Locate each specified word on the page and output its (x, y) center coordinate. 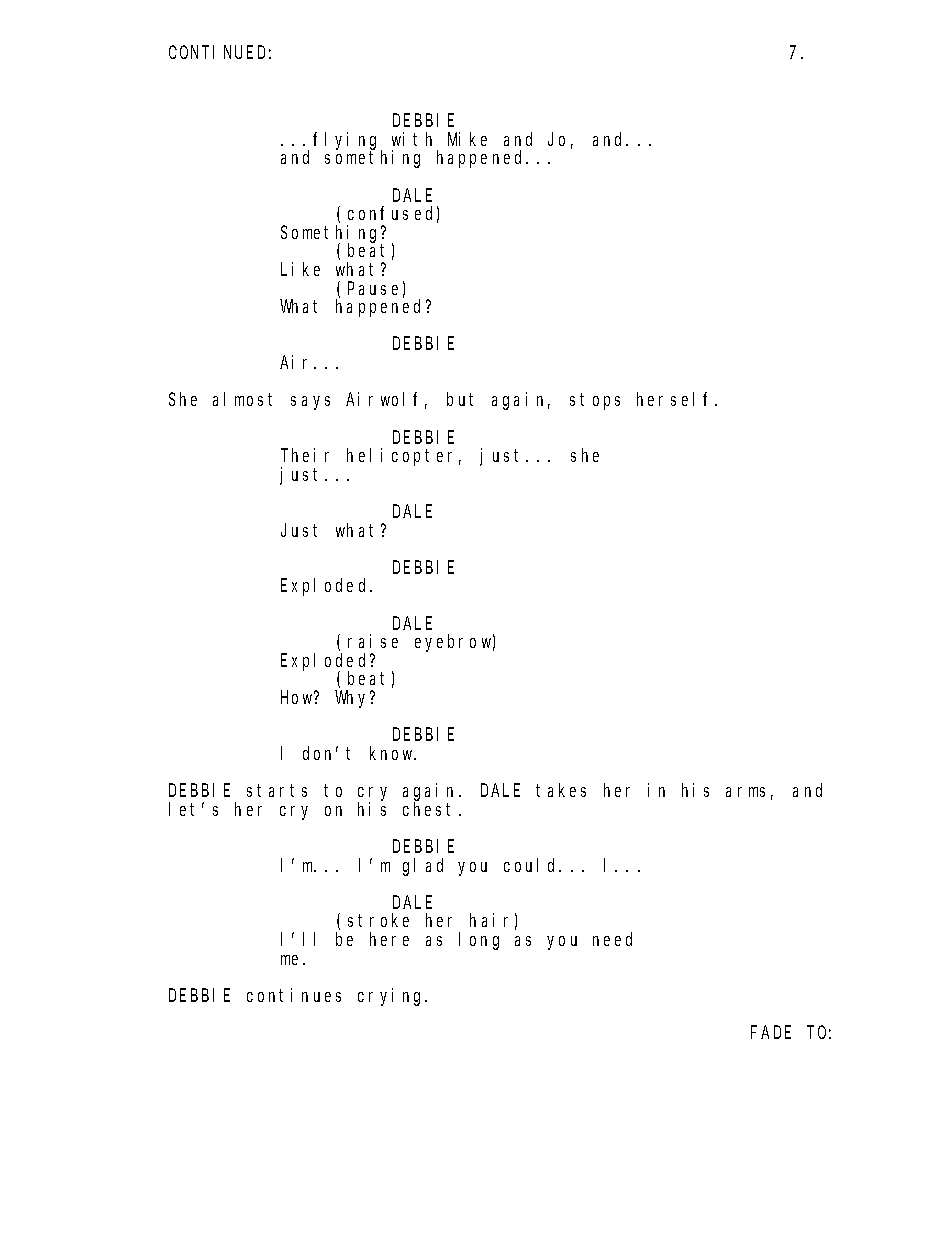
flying (347, 142)
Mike (467, 139)
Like (300, 269)
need (612, 939)
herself (676, 399)
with (412, 139)
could (532, 865)
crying (392, 997)
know (393, 753)
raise (373, 641)
